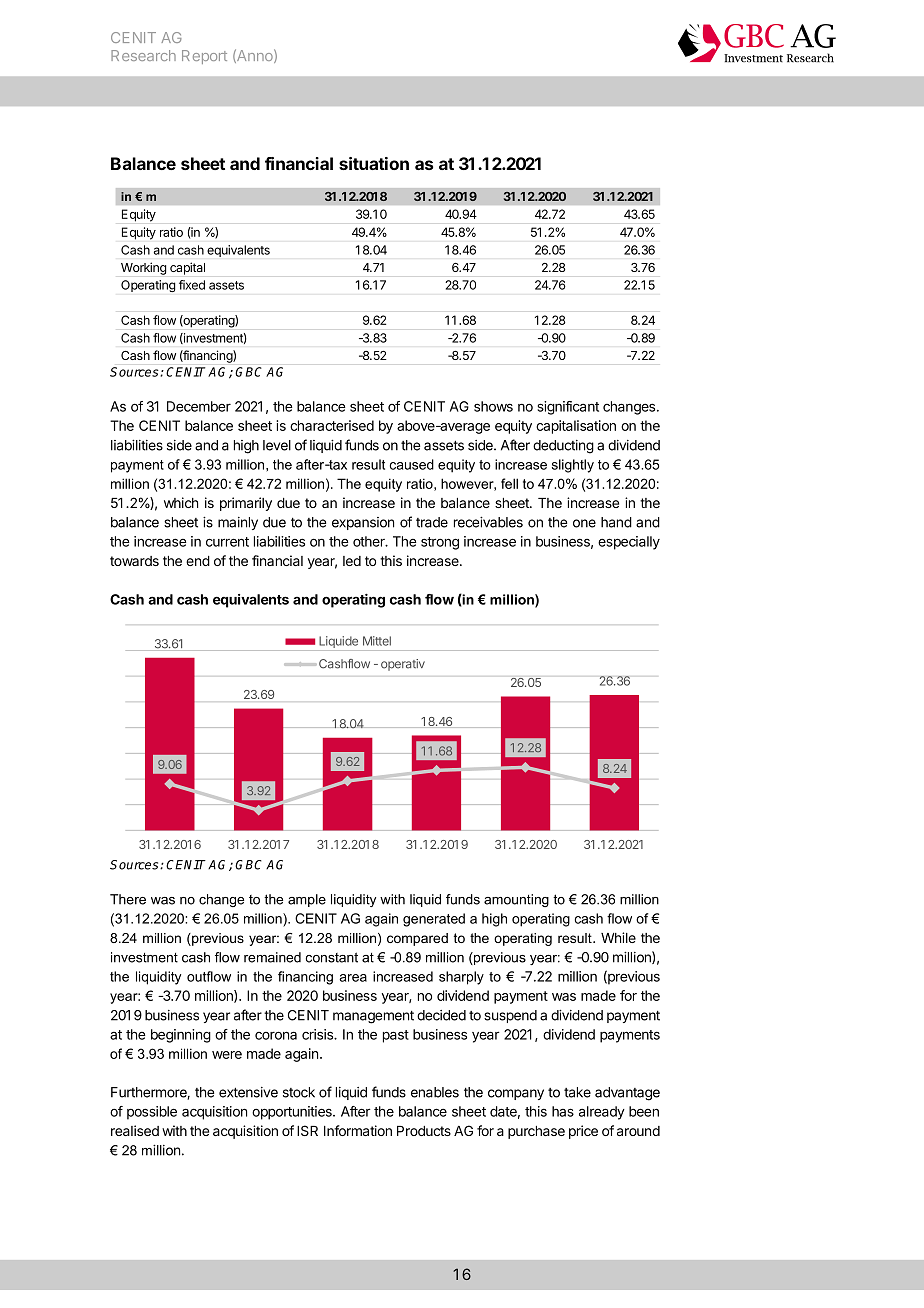 This screenshot has height=1308, width=924. Describe the element at coordinates (152, 1113) in the screenshot. I see `possible` at that location.
